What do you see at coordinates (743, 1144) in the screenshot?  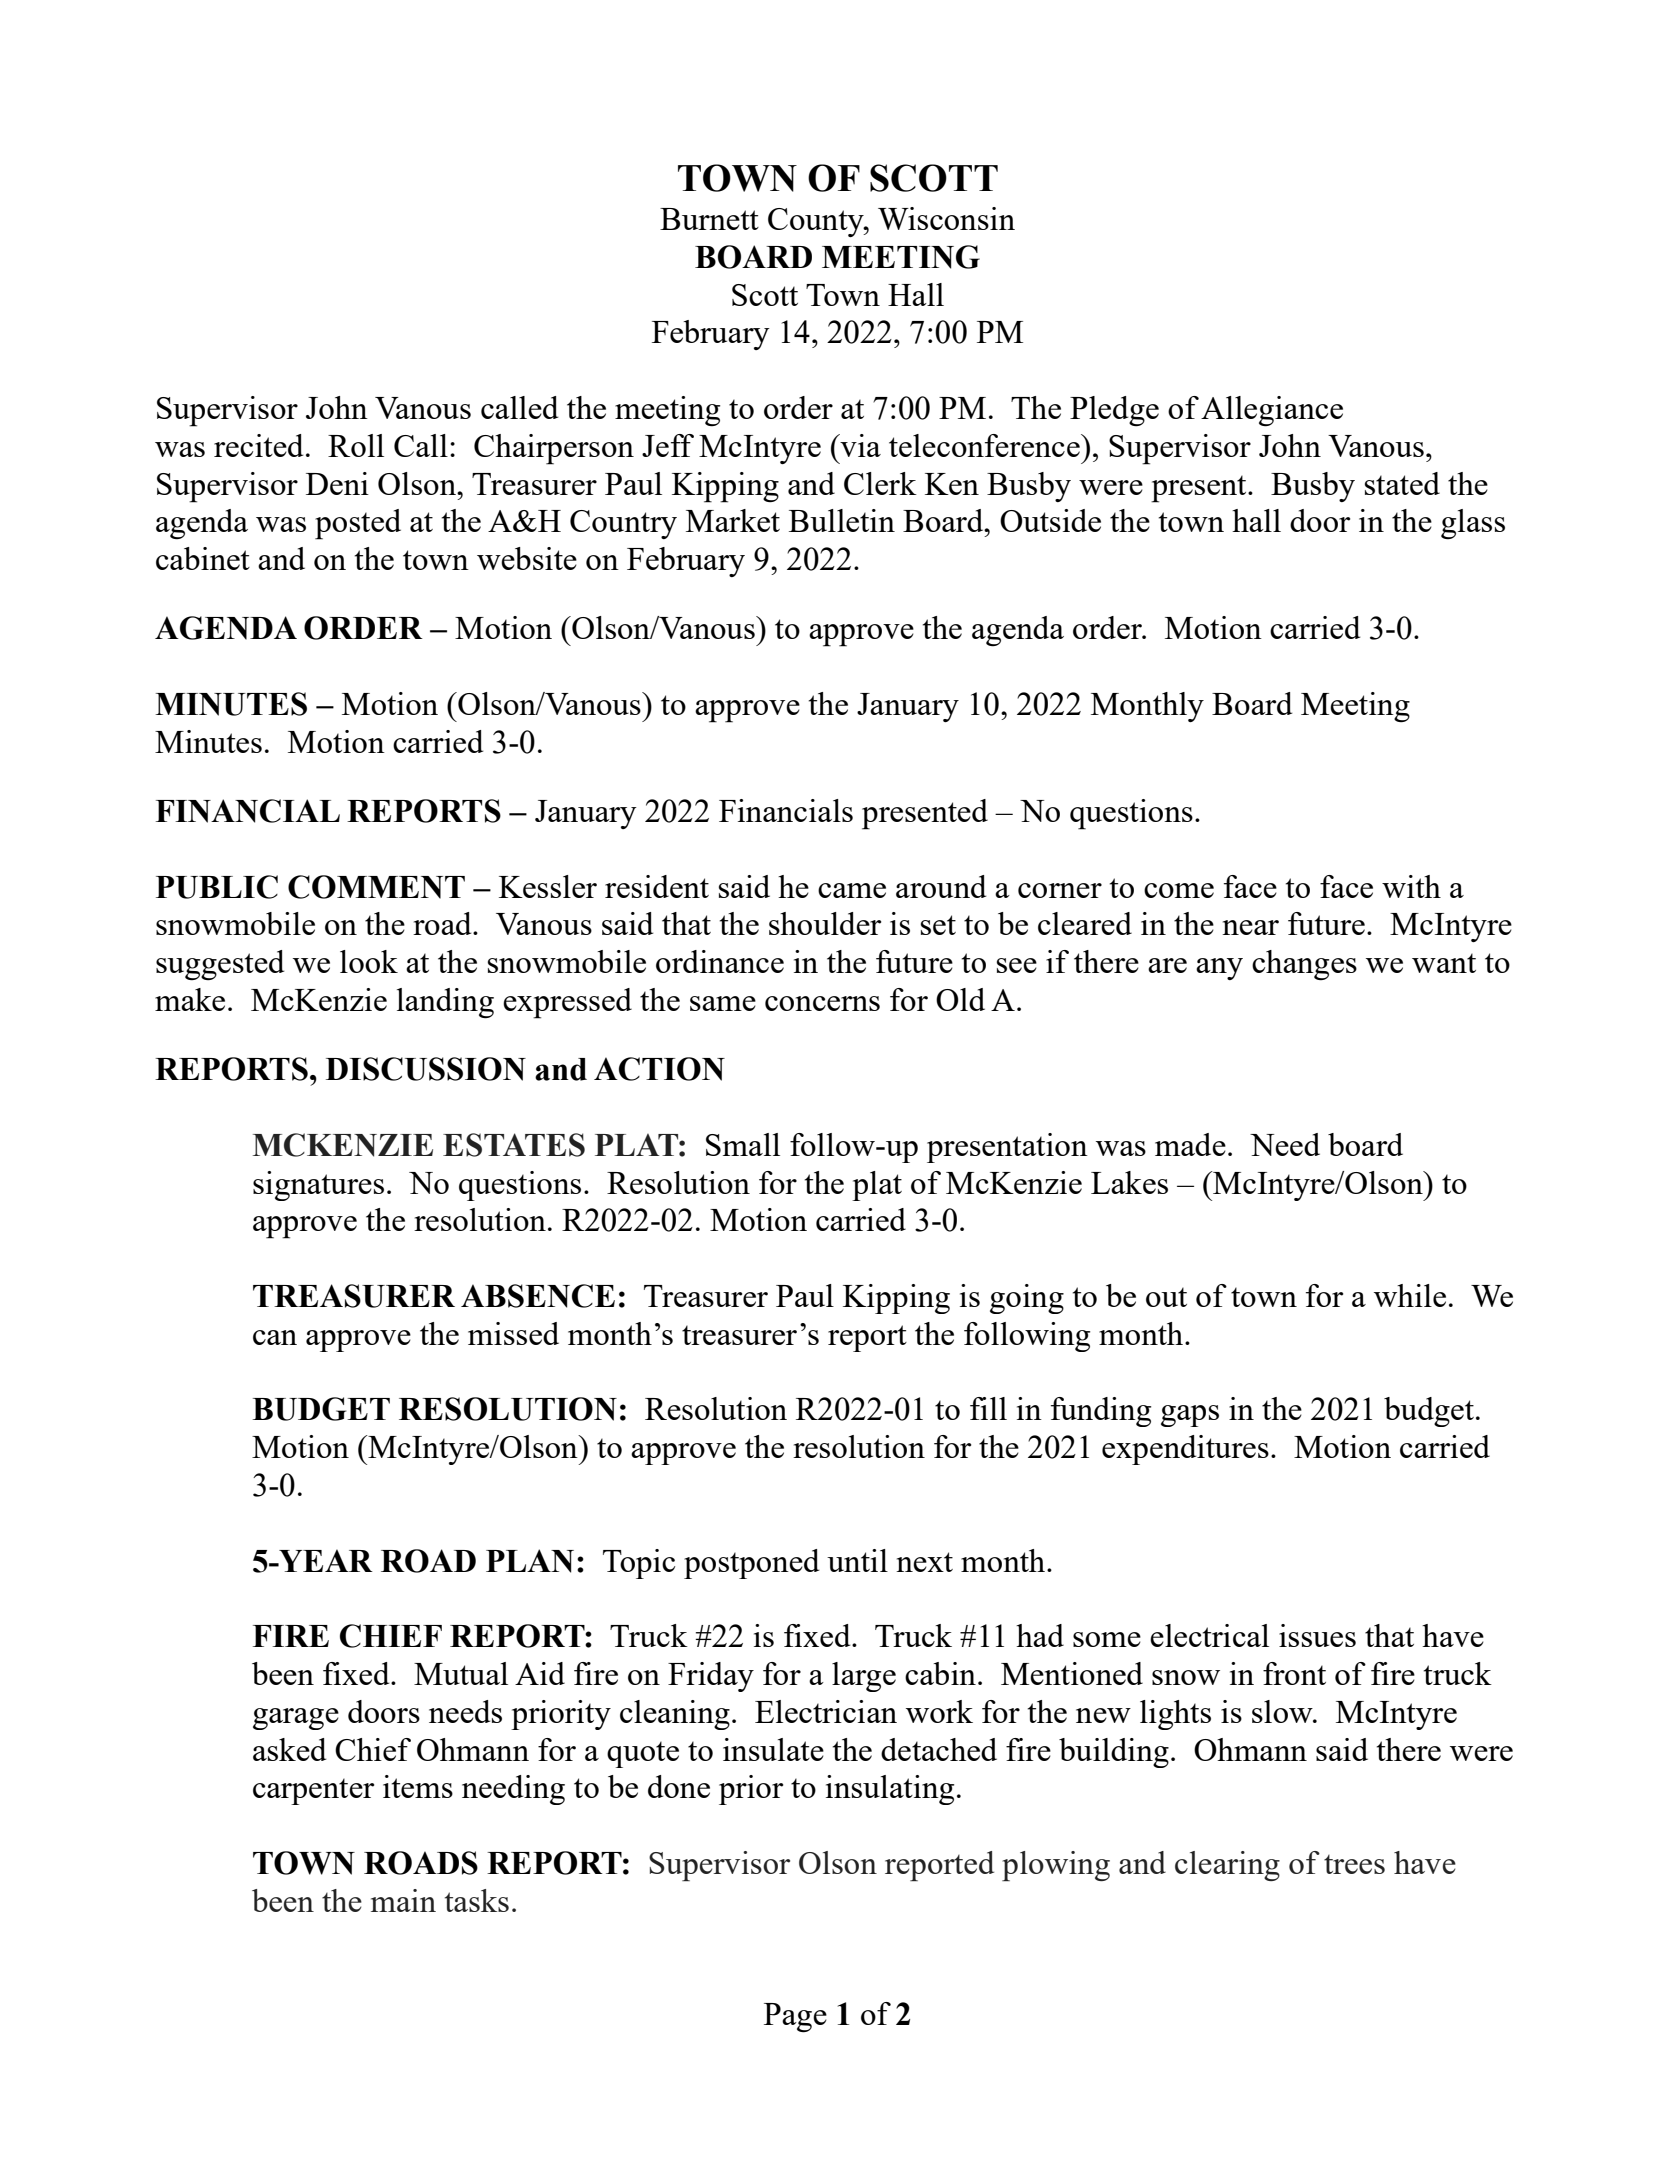 I see `Small` at bounding box center [743, 1144].
